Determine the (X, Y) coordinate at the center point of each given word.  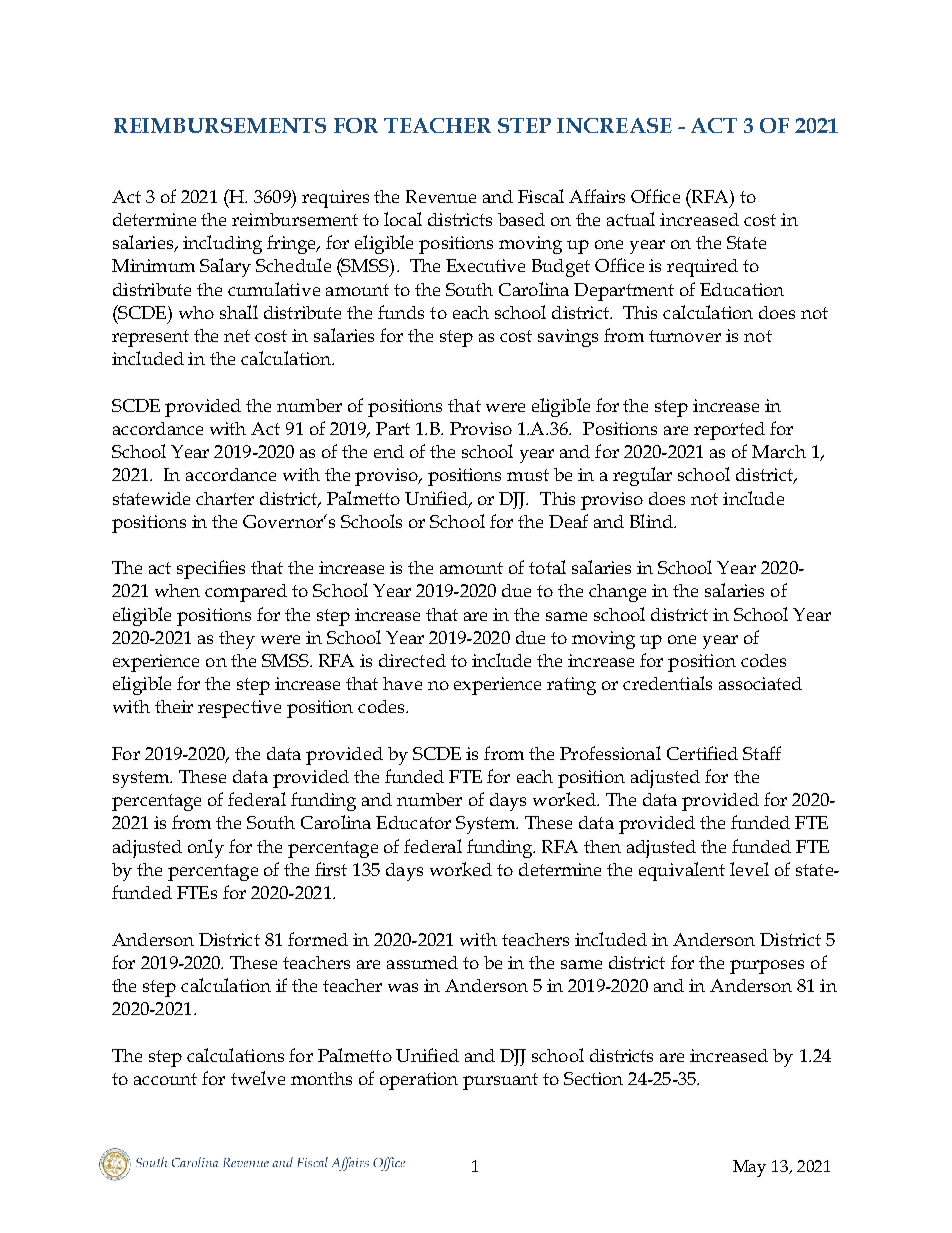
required (702, 268)
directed (412, 660)
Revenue (441, 196)
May (749, 1168)
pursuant (500, 1081)
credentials (667, 683)
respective (239, 709)
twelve (258, 1078)
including (222, 244)
